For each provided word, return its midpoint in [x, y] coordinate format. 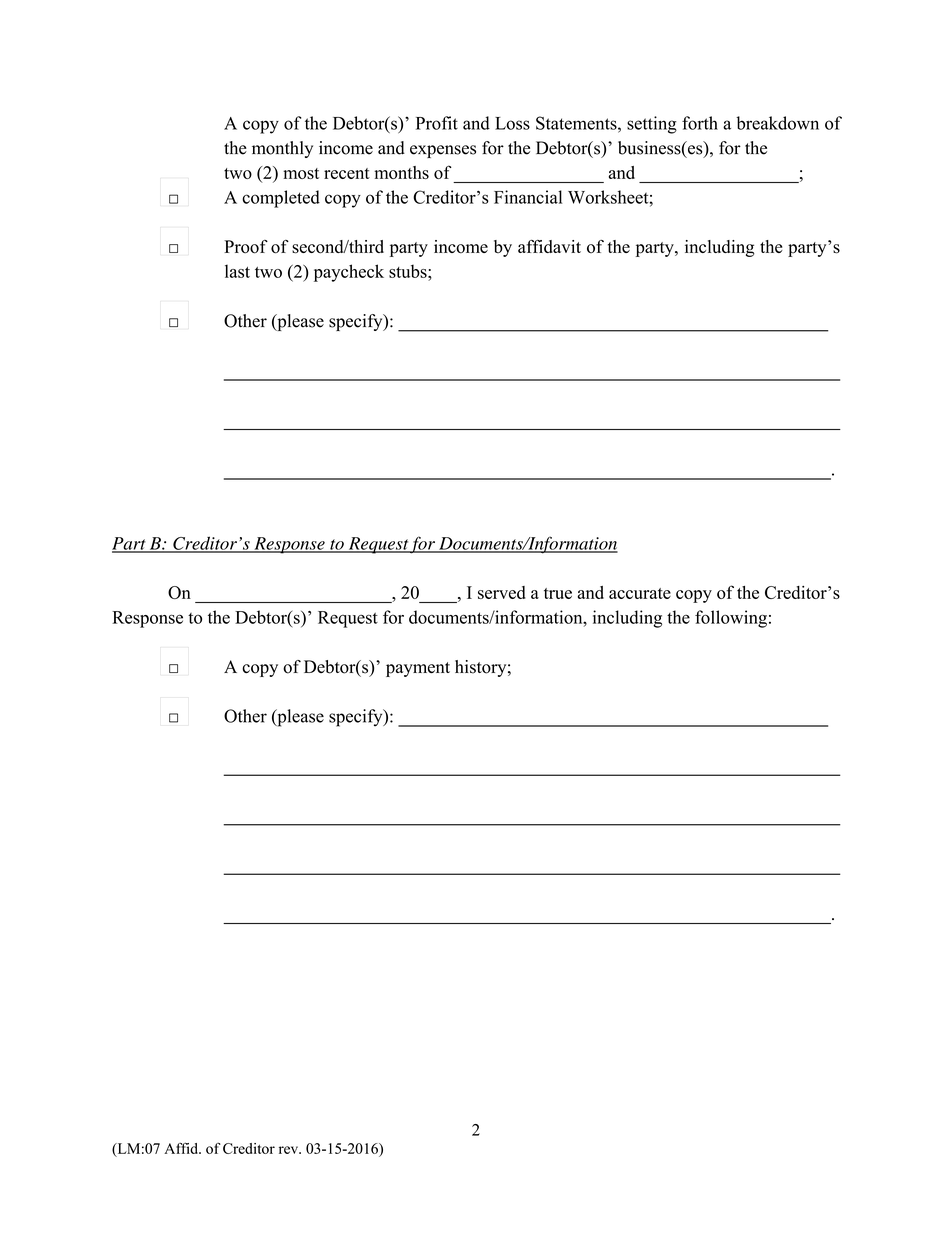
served [502, 592]
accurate [640, 593]
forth [700, 123]
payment [418, 669]
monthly [282, 149]
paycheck [349, 273]
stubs [409, 271]
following [731, 619]
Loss [512, 123]
